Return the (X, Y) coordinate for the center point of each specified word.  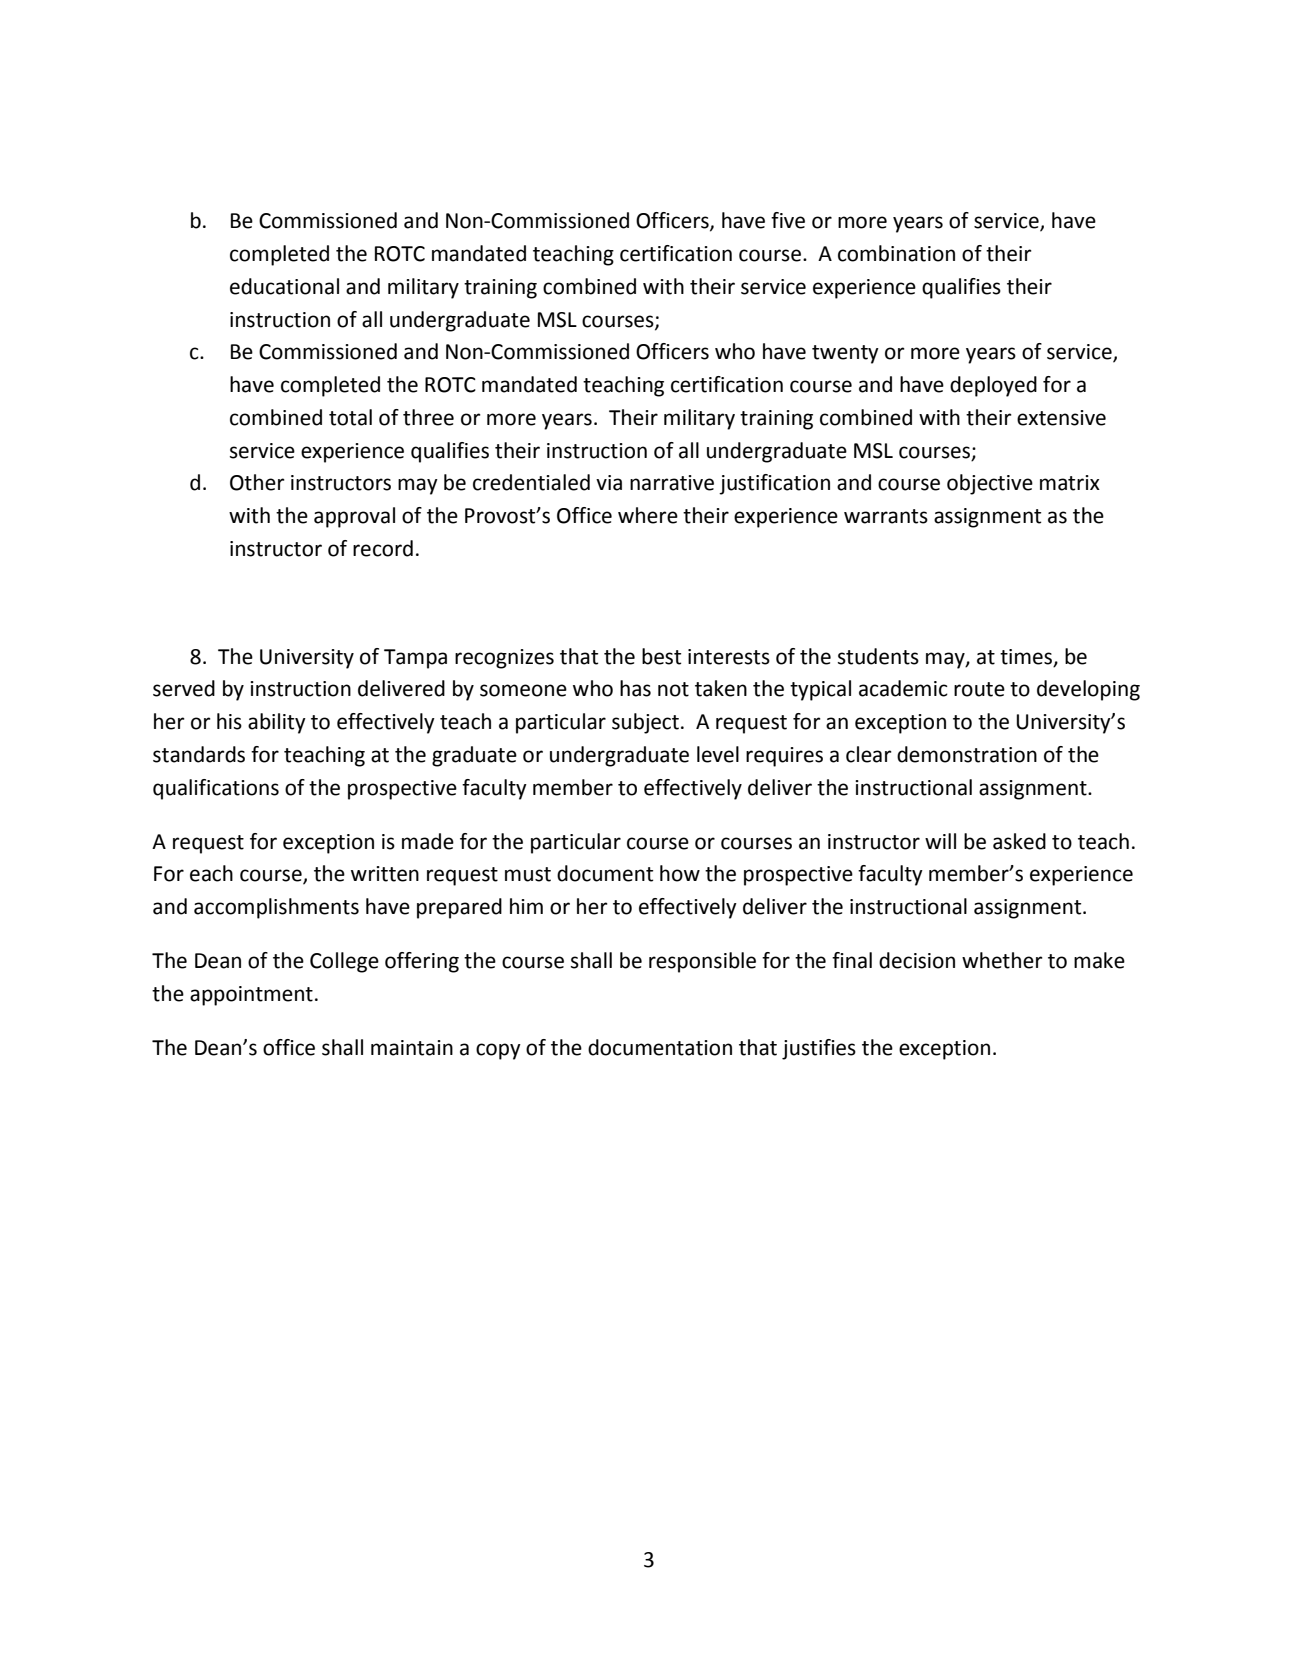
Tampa (415, 659)
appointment (251, 996)
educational (284, 286)
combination (896, 253)
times (1027, 657)
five (788, 220)
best (661, 656)
